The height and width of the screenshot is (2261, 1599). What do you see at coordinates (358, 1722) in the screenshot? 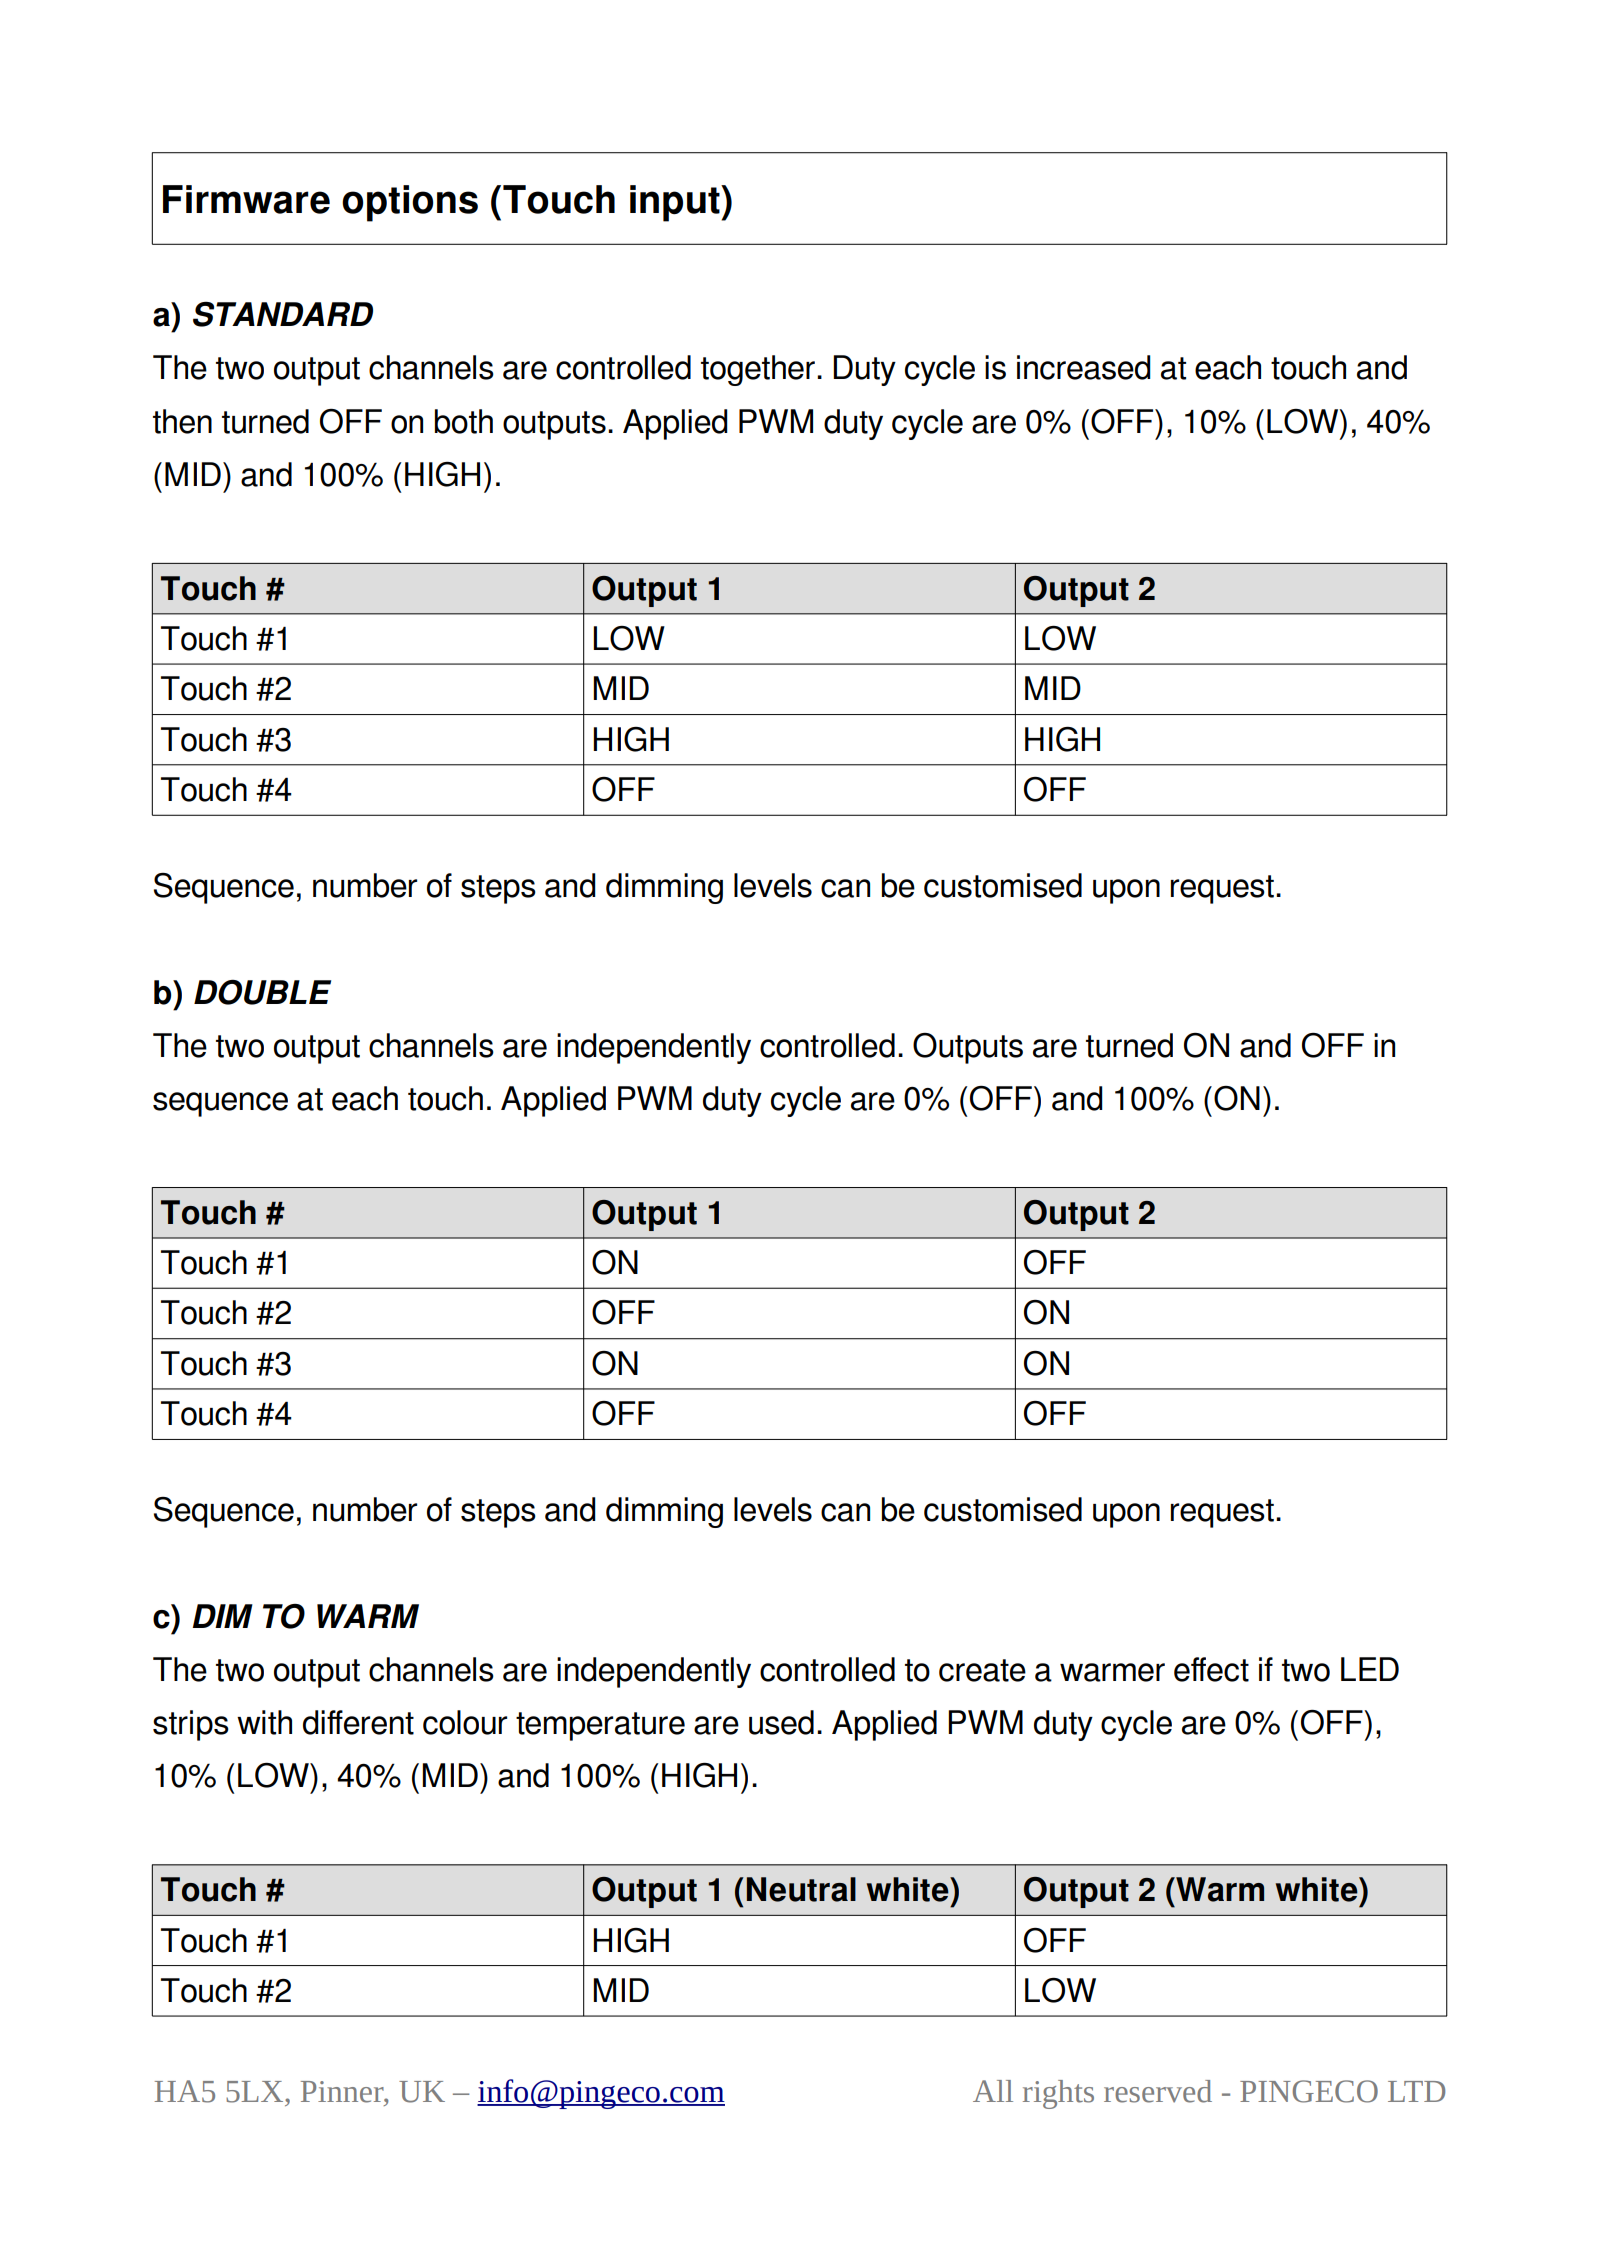
I see `different` at bounding box center [358, 1722].
